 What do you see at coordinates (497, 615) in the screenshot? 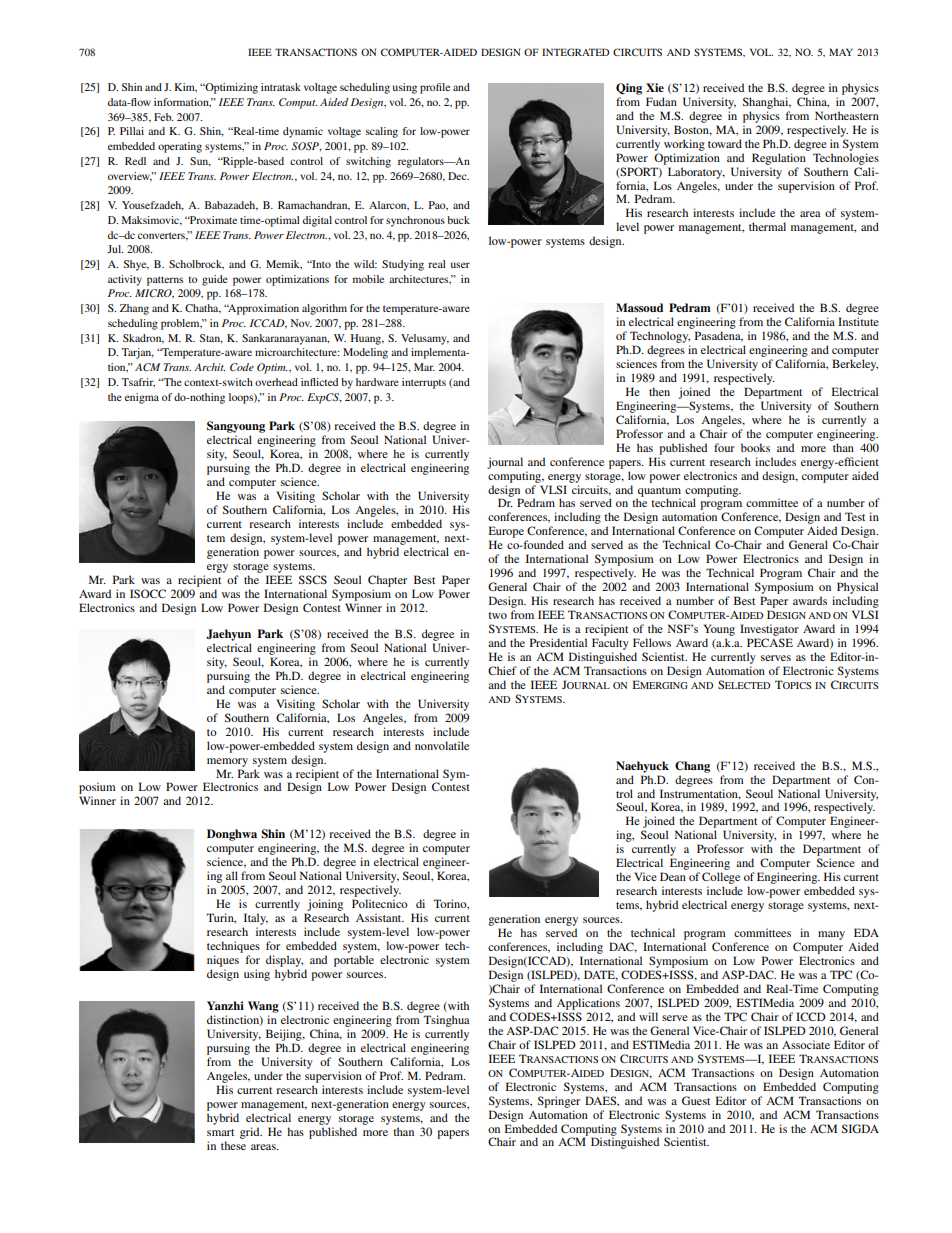
I see `two` at bounding box center [497, 615].
